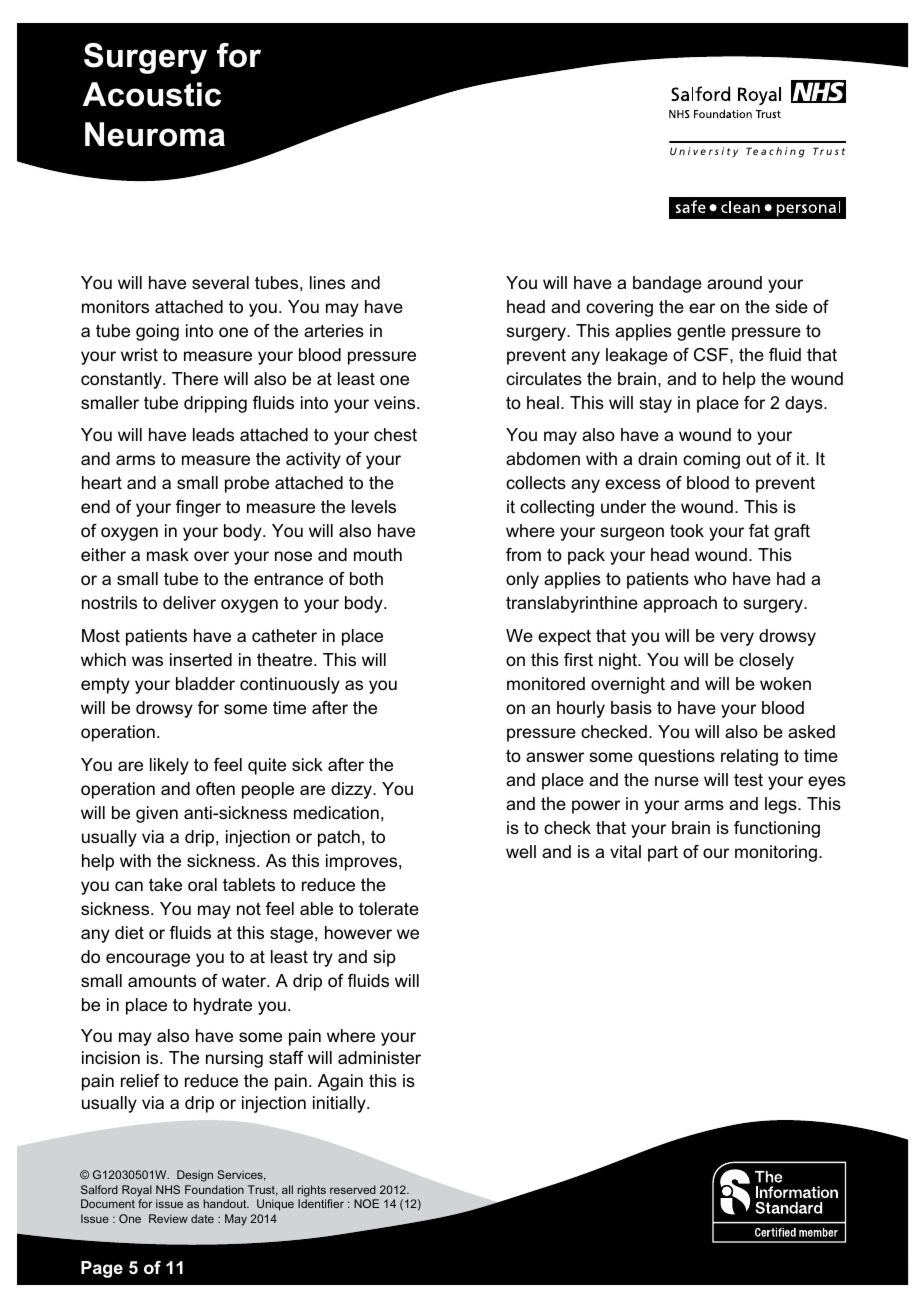 This image has height=1308, width=924. What do you see at coordinates (155, 134) in the image?
I see `Neuroma` at bounding box center [155, 134].
